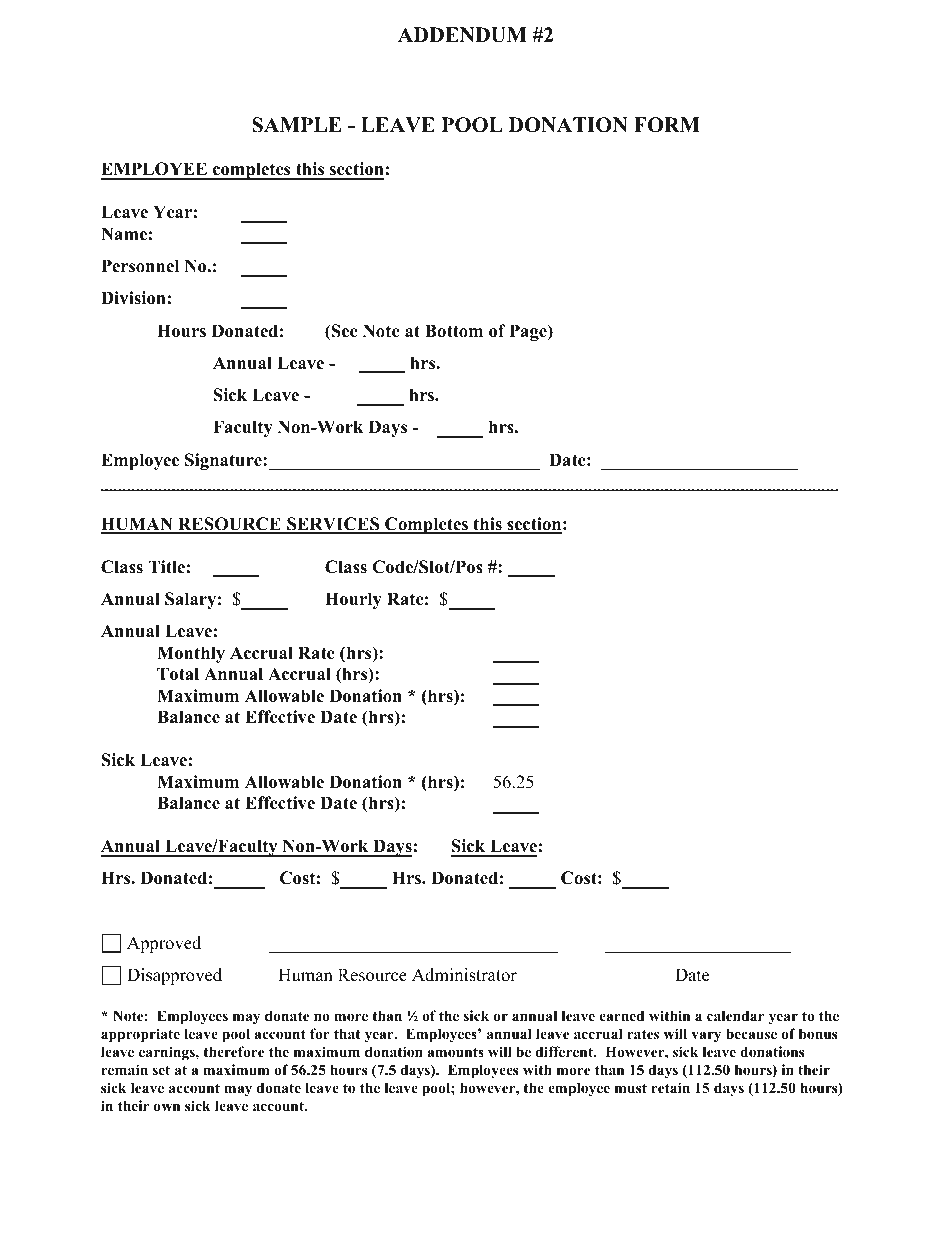 The image size is (952, 1233). Describe the element at coordinates (233, 1051) in the image. I see `therefore` at that location.
